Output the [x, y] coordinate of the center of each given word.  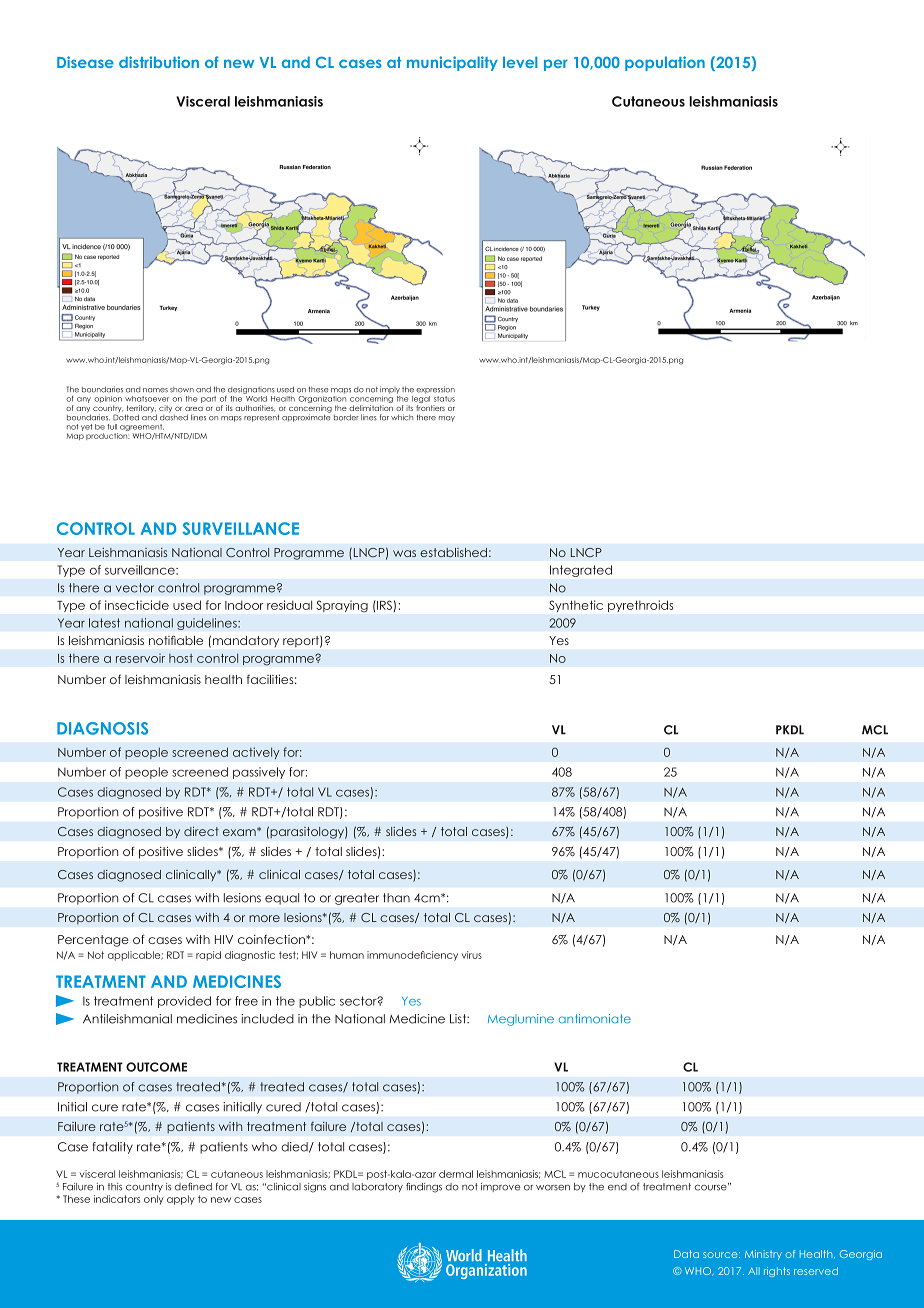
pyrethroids [640, 606]
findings [424, 1187]
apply [181, 1200]
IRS [383, 605]
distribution [159, 62]
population [665, 63]
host [181, 658]
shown [182, 390]
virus [472, 955]
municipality [452, 63]
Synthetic [576, 606]
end [617, 1187]
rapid [208, 956]
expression [435, 390]
